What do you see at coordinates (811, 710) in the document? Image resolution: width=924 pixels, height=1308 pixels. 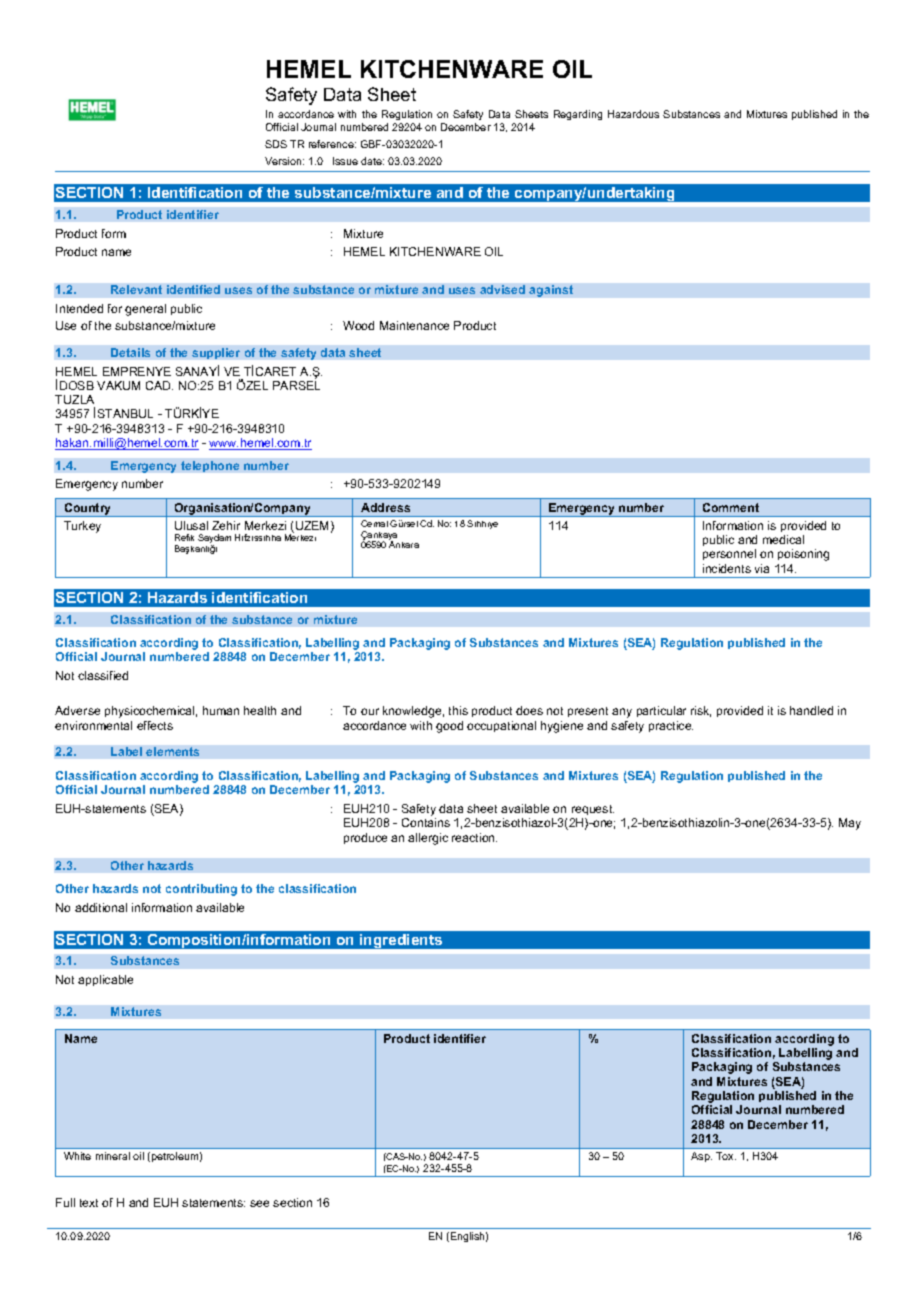 I see `handled` at bounding box center [811, 710].
